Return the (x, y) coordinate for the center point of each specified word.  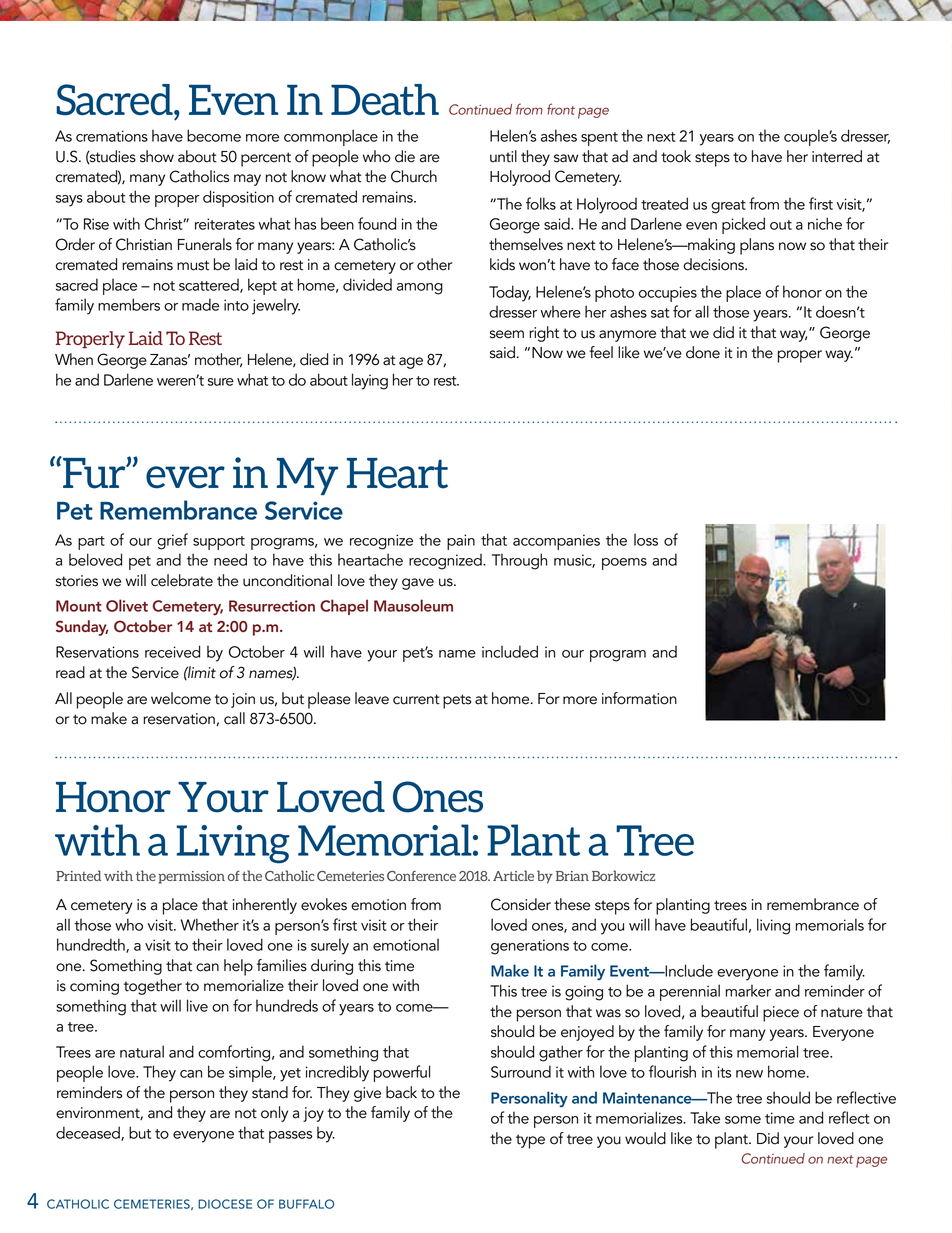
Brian (572, 876)
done (703, 352)
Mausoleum (413, 605)
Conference (421, 876)
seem (507, 334)
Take (705, 1117)
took (676, 156)
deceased (89, 1133)
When (74, 359)
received (172, 651)
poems (624, 564)
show (157, 156)
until (503, 156)
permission (191, 877)
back (401, 1092)
